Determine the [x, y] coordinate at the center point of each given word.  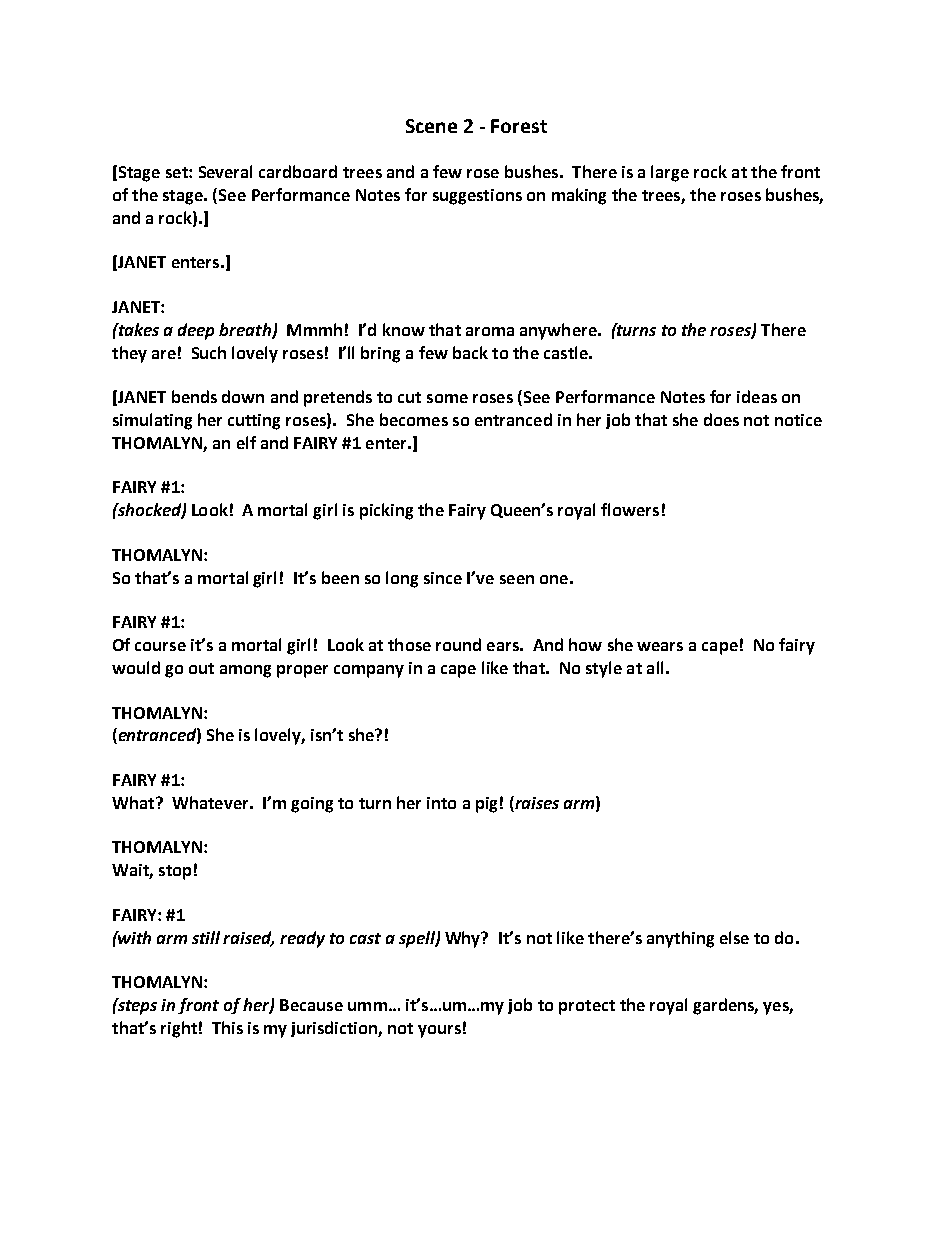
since [443, 578]
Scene [431, 126]
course [160, 646]
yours [439, 1031]
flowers [630, 509]
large [670, 173]
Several [225, 171]
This [227, 1027]
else [734, 937]
